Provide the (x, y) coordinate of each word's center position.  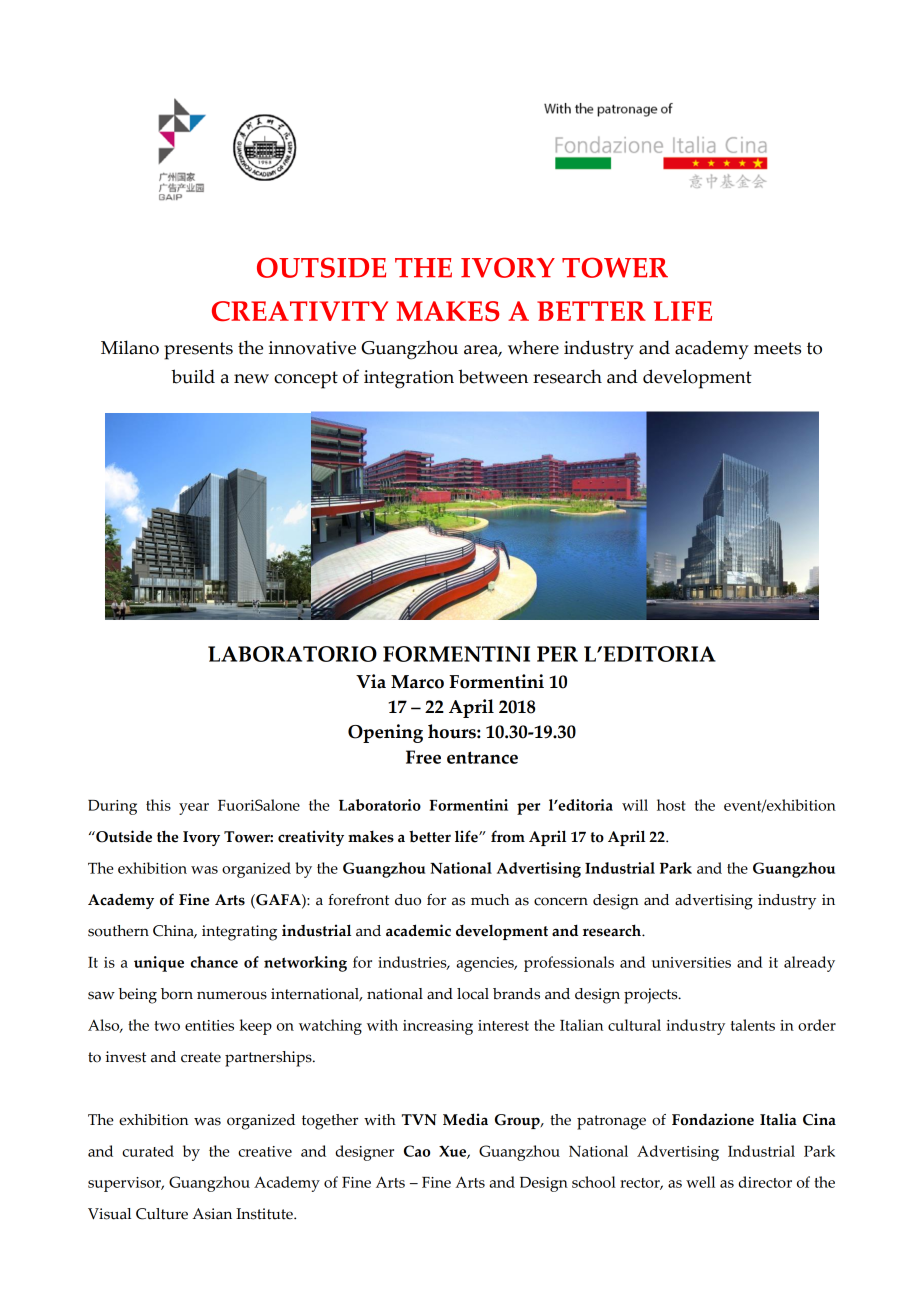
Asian (212, 1214)
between (493, 376)
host (671, 805)
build (193, 376)
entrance (482, 757)
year (194, 809)
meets (777, 348)
